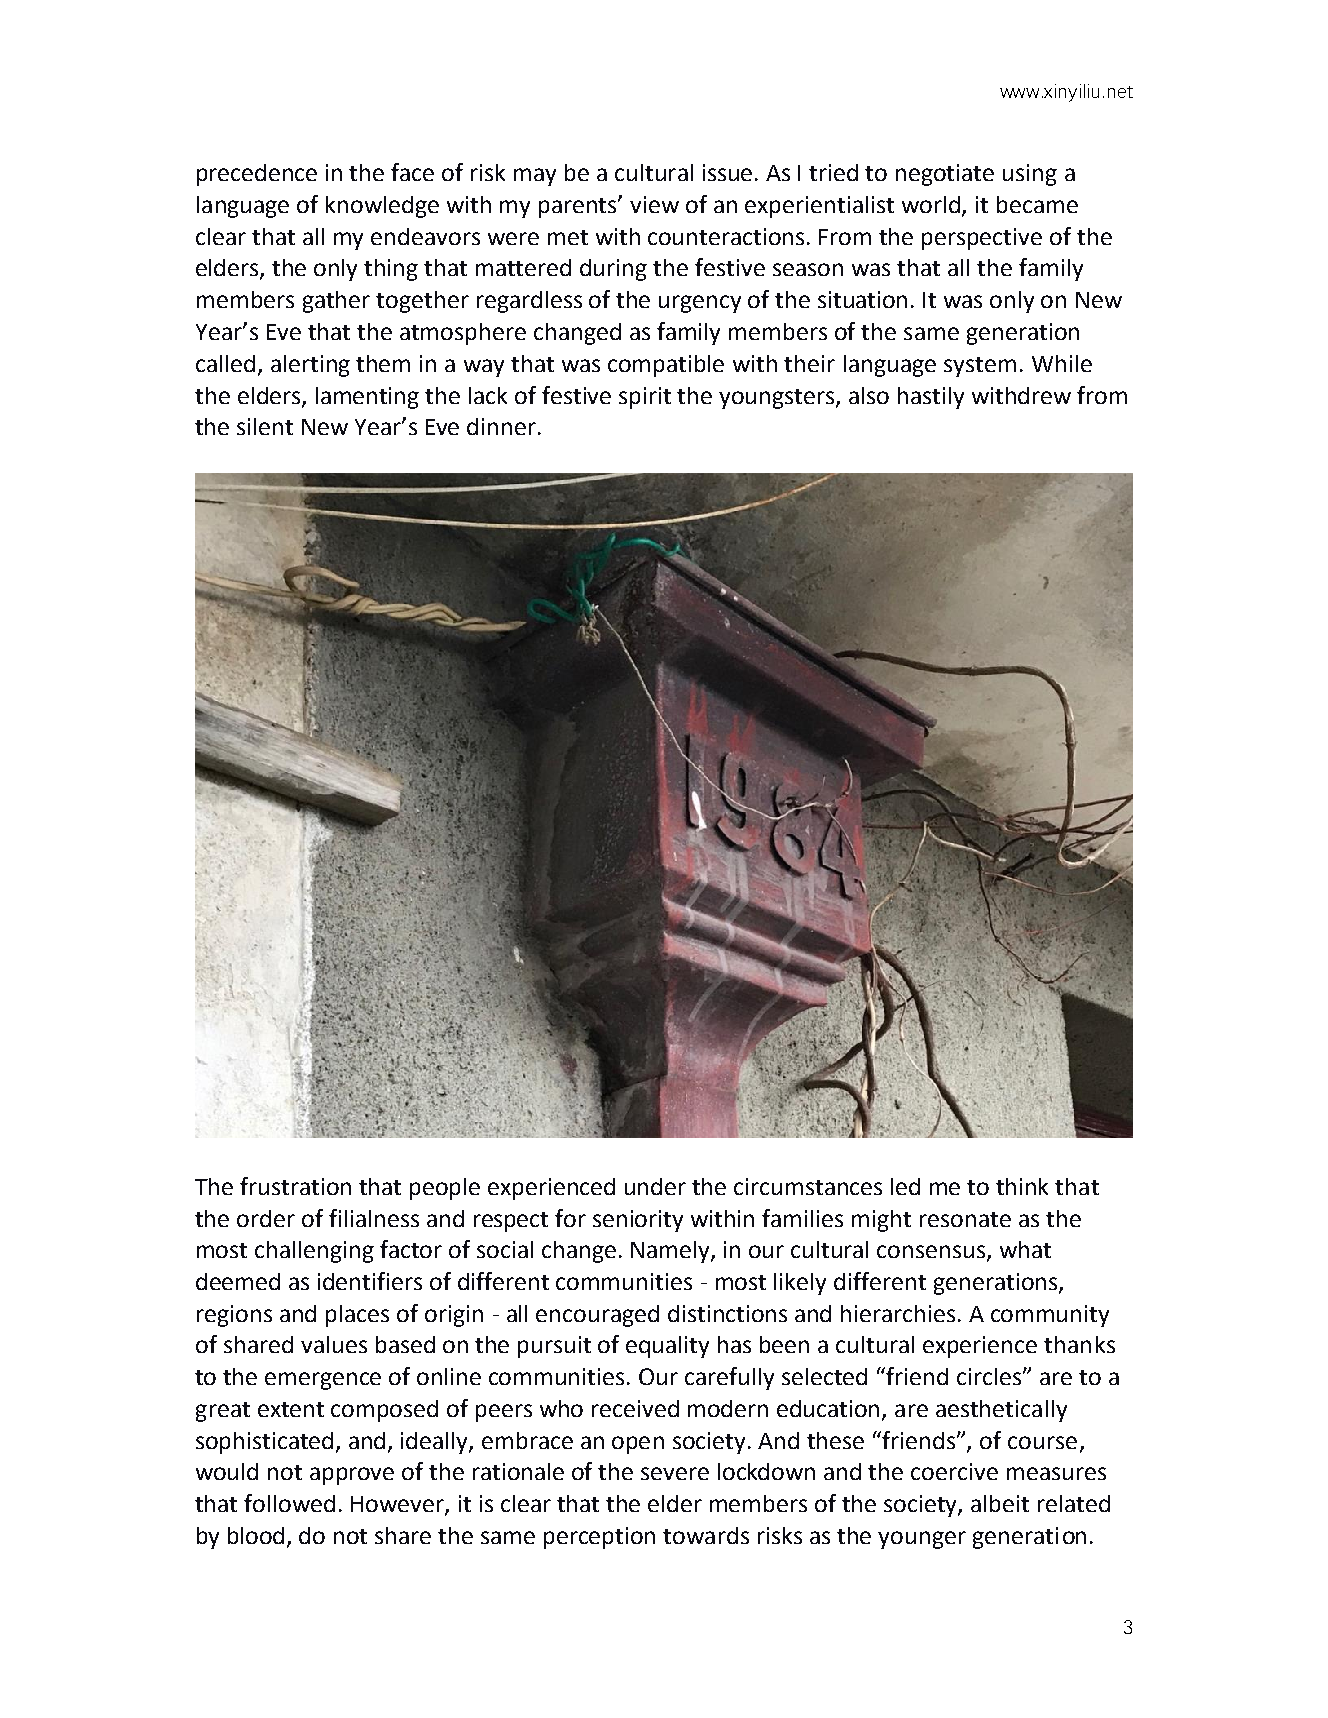 The width and height of the screenshot is (1328, 1718). What do you see at coordinates (931, 398) in the screenshot?
I see `hastily` at bounding box center [931, 398].
